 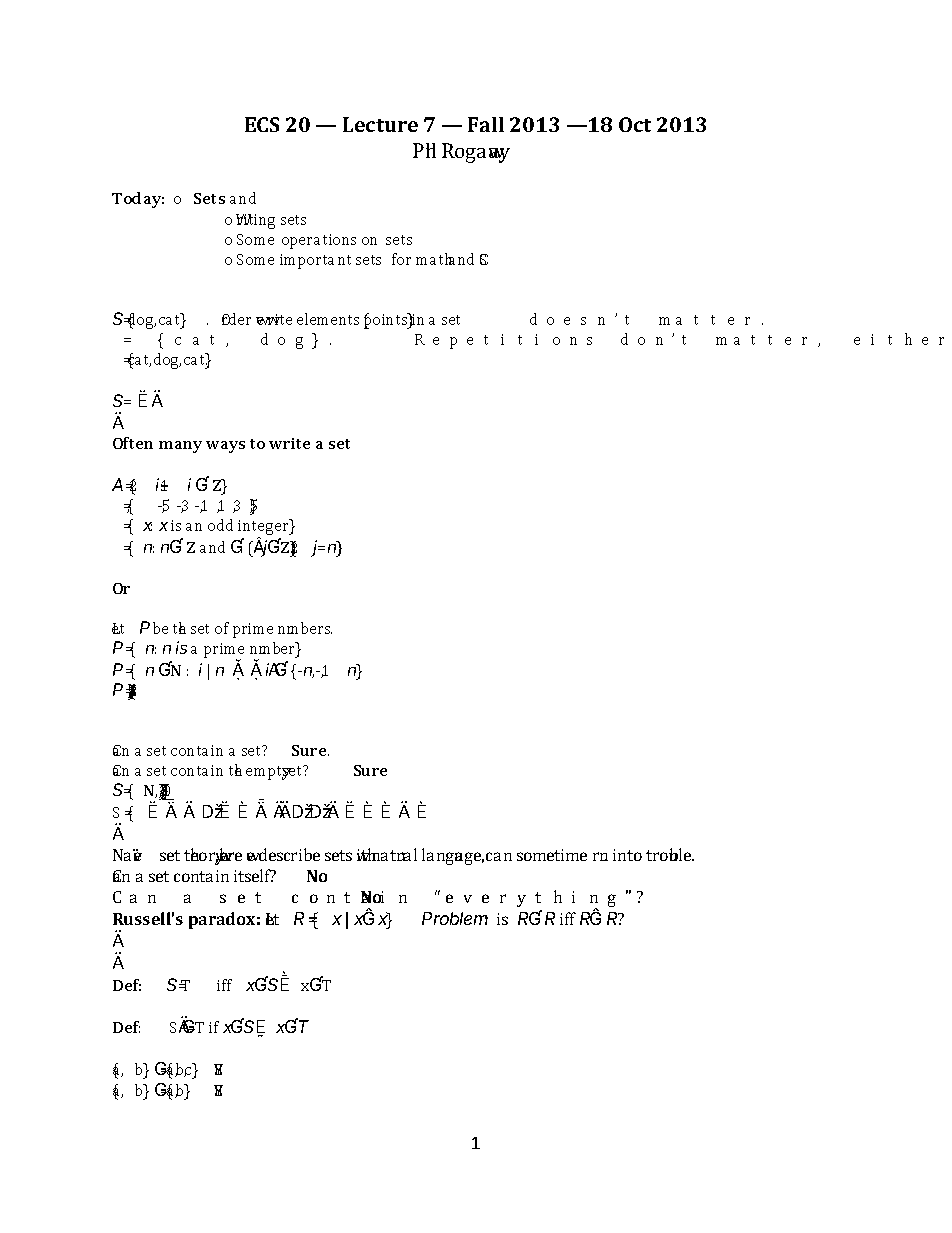 What do you see at coordinates (225, 447) in the image?
I see `ways` at bounding box center [225, 447].
